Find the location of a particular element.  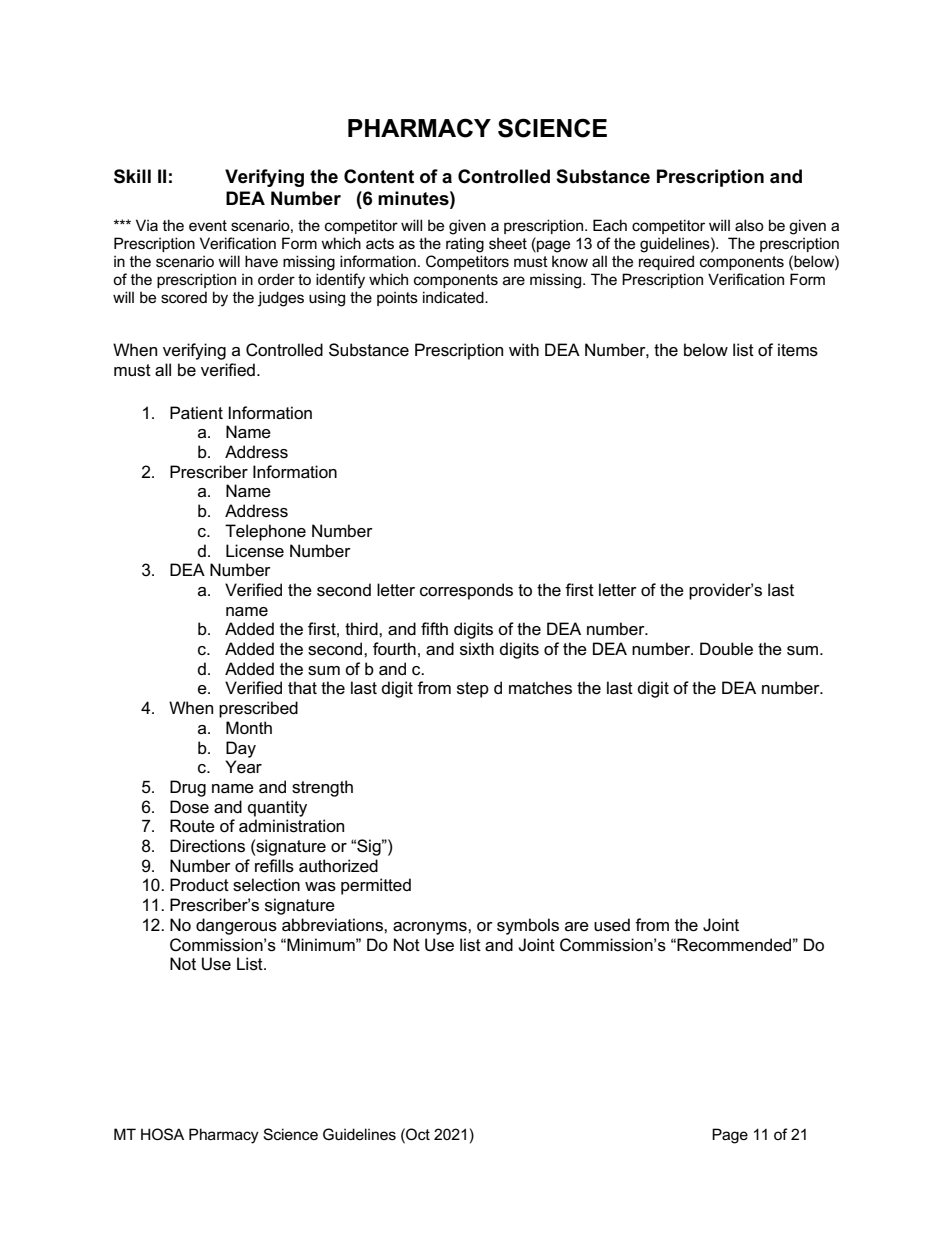

event is located at coordinates (208, 225).
